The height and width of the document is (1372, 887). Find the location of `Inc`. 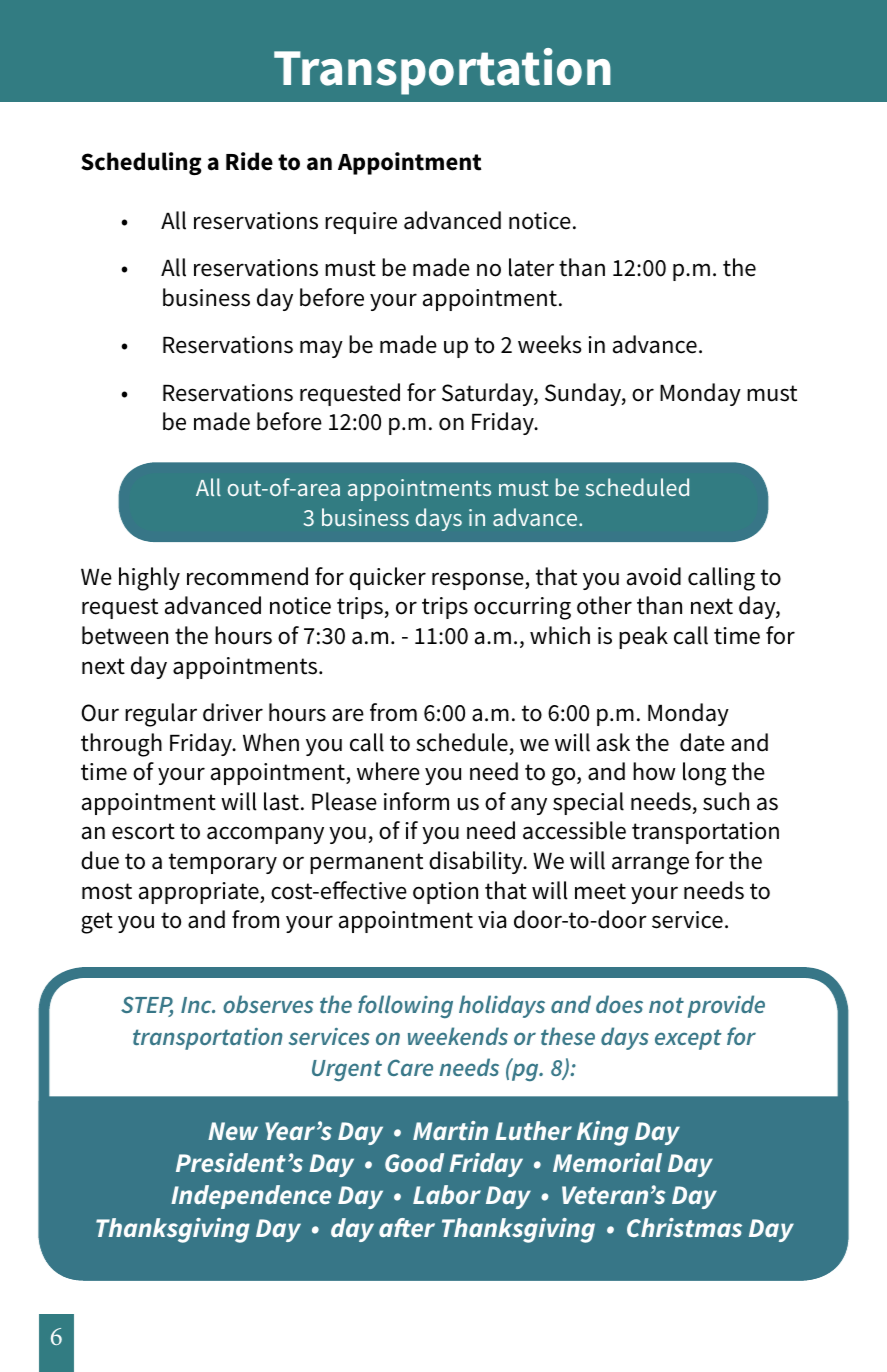

Inc is located at coordinates (197, 1005).
